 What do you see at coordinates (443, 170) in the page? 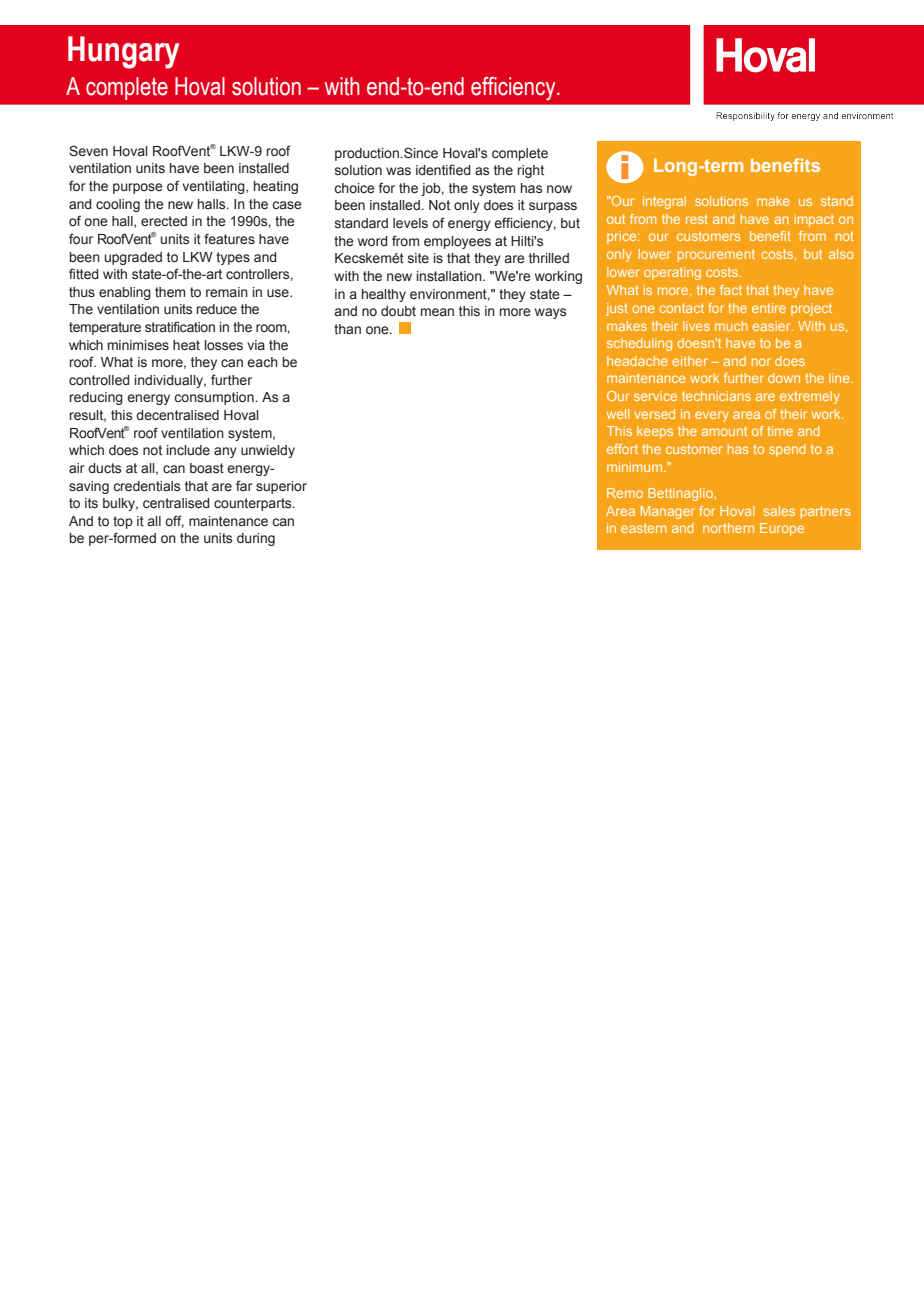
I see `identified` at bounding box center [443, 170].
